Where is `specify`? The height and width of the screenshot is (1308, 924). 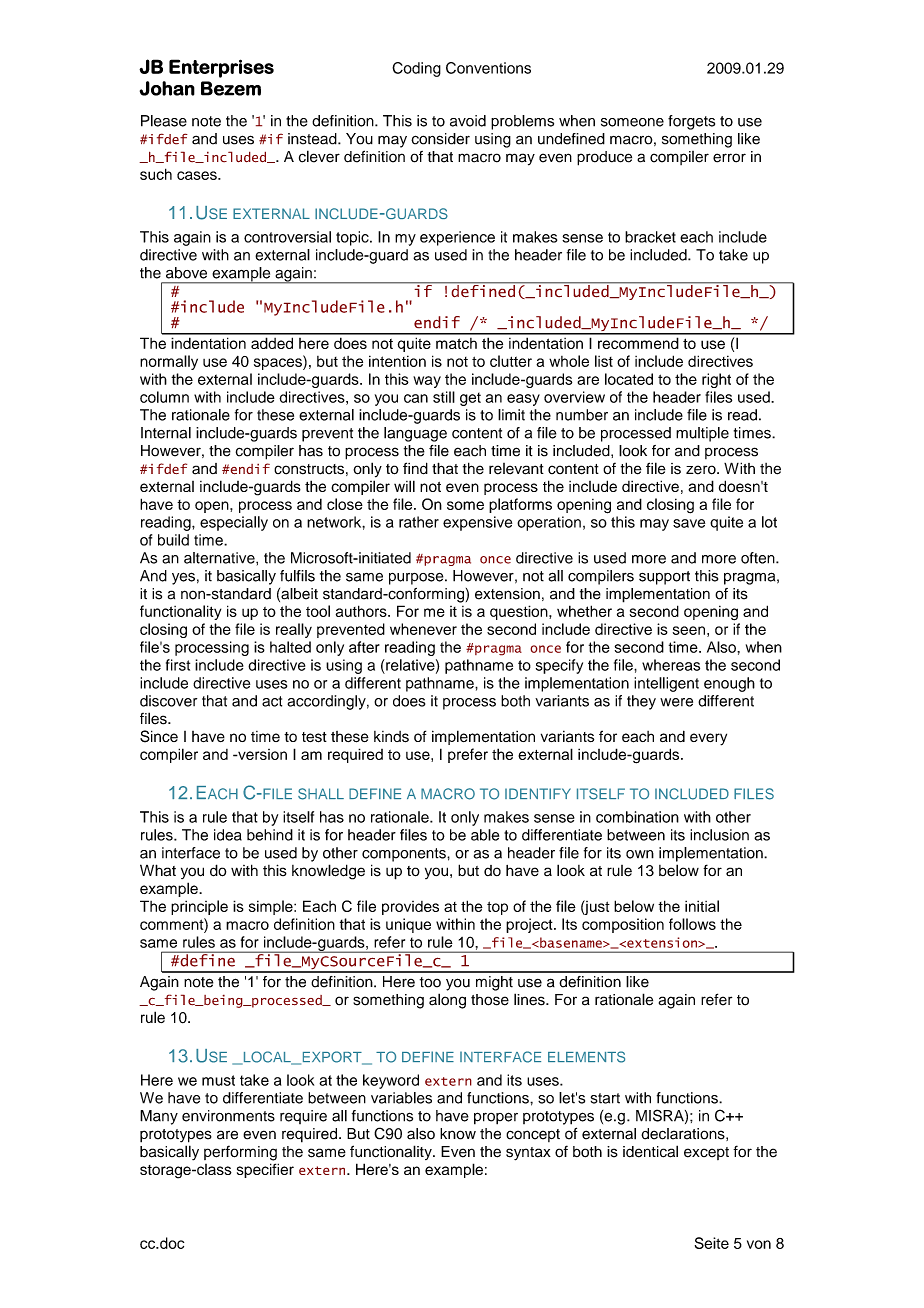
specify is located at coordinates (559, 666).
